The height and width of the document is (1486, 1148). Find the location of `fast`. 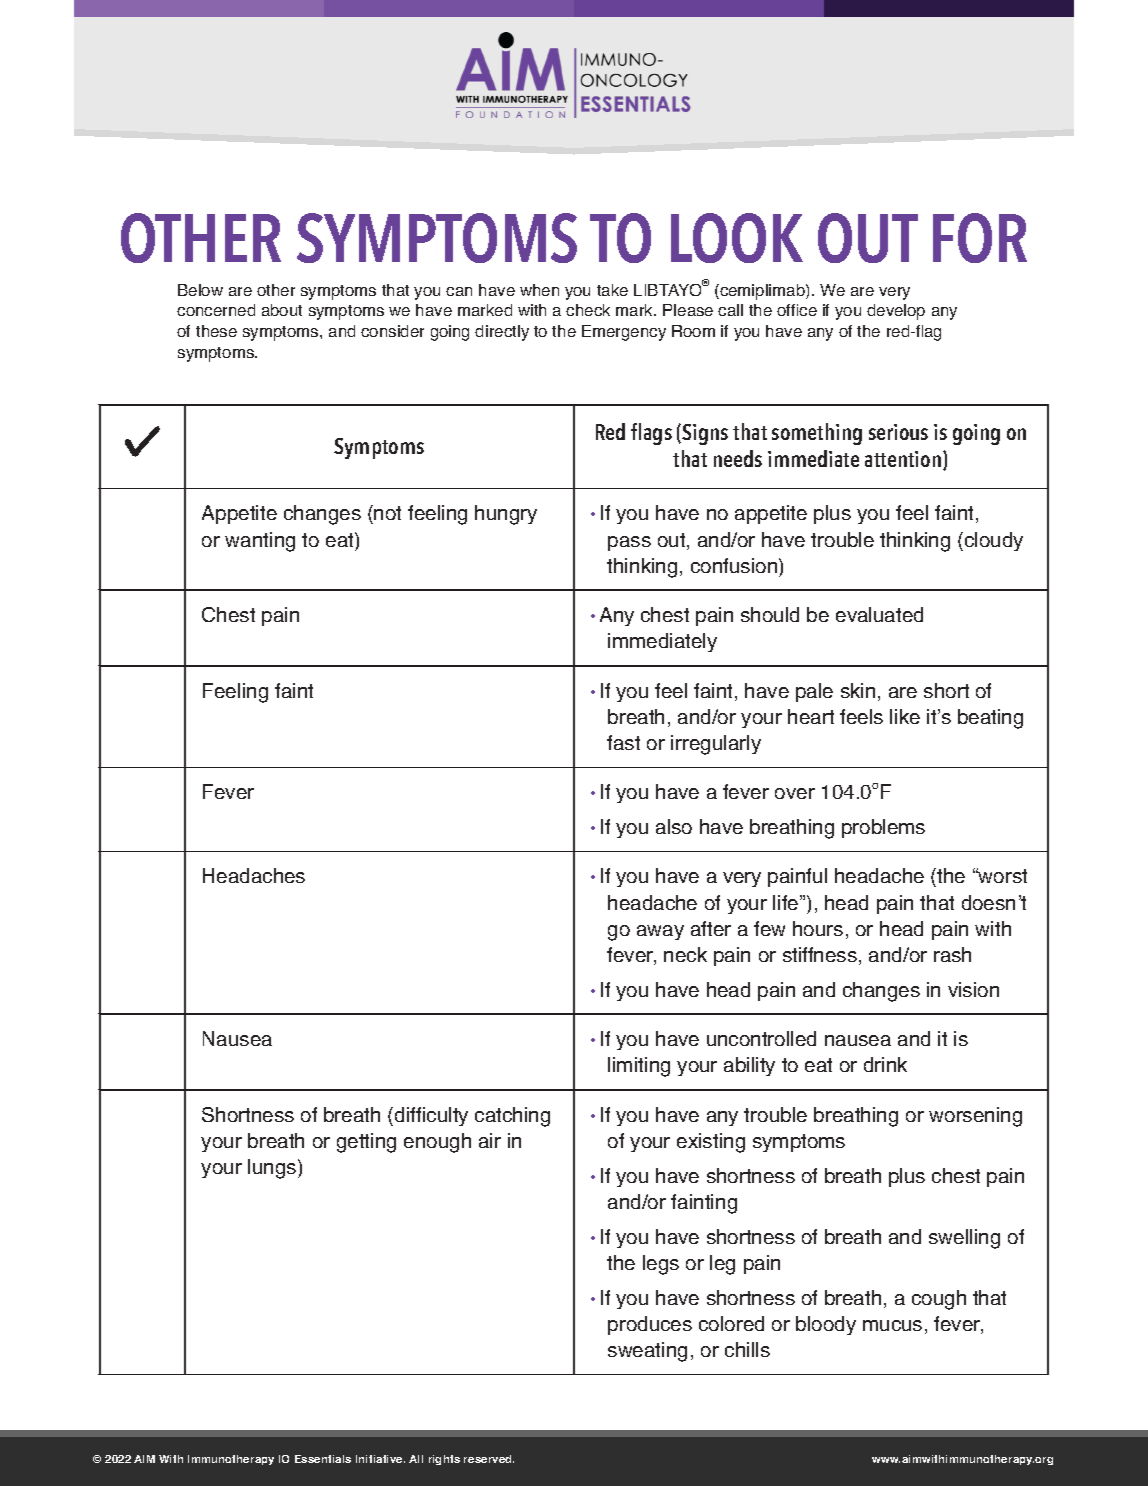

fast is located at coordinates (623, 742).
